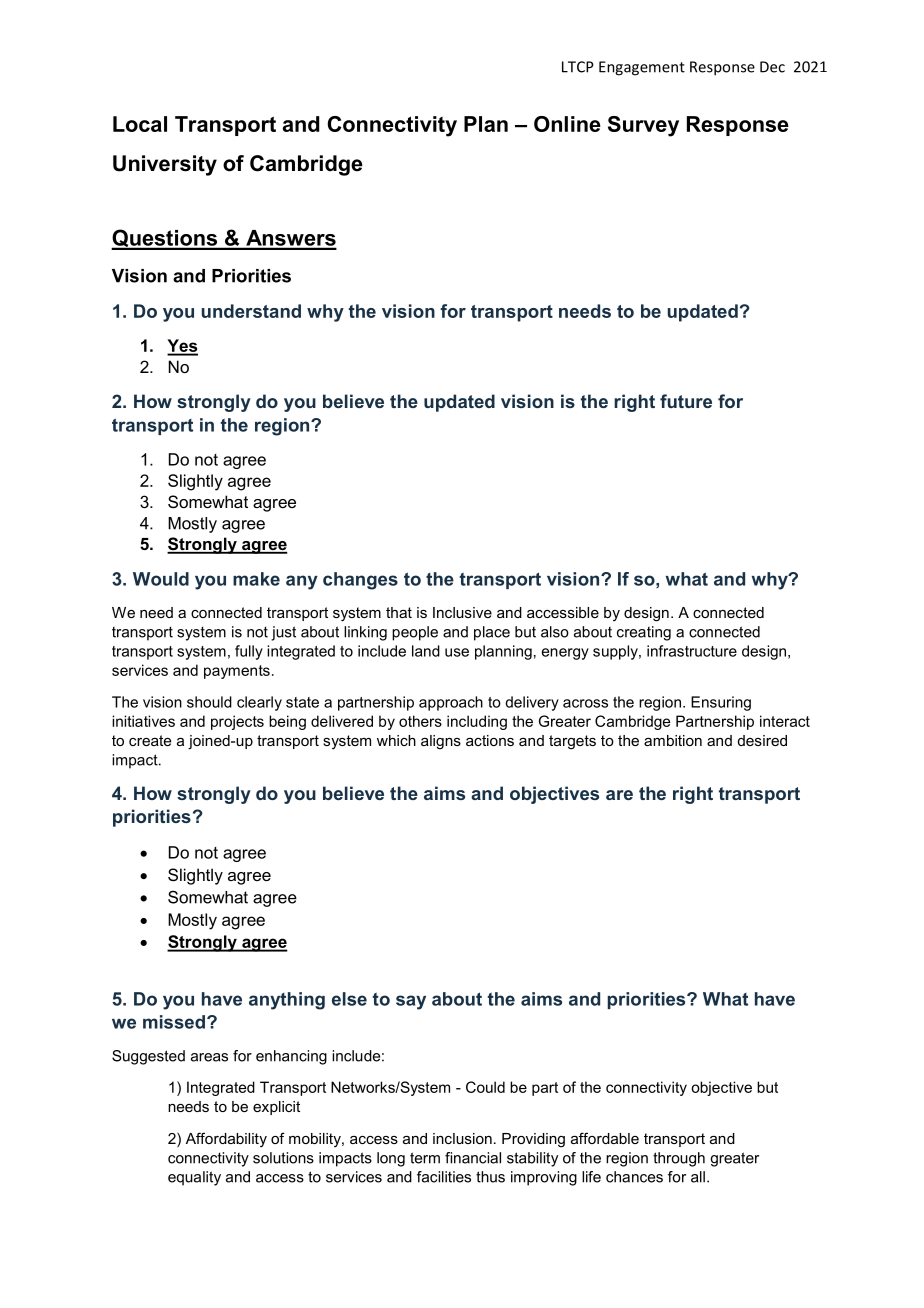 Image resolution: width=924 pixels, height=1308 pixels. What do you see at coordinates (462, 612) in the document?
I see `Inclusive` at bounding box center [462, 612].
